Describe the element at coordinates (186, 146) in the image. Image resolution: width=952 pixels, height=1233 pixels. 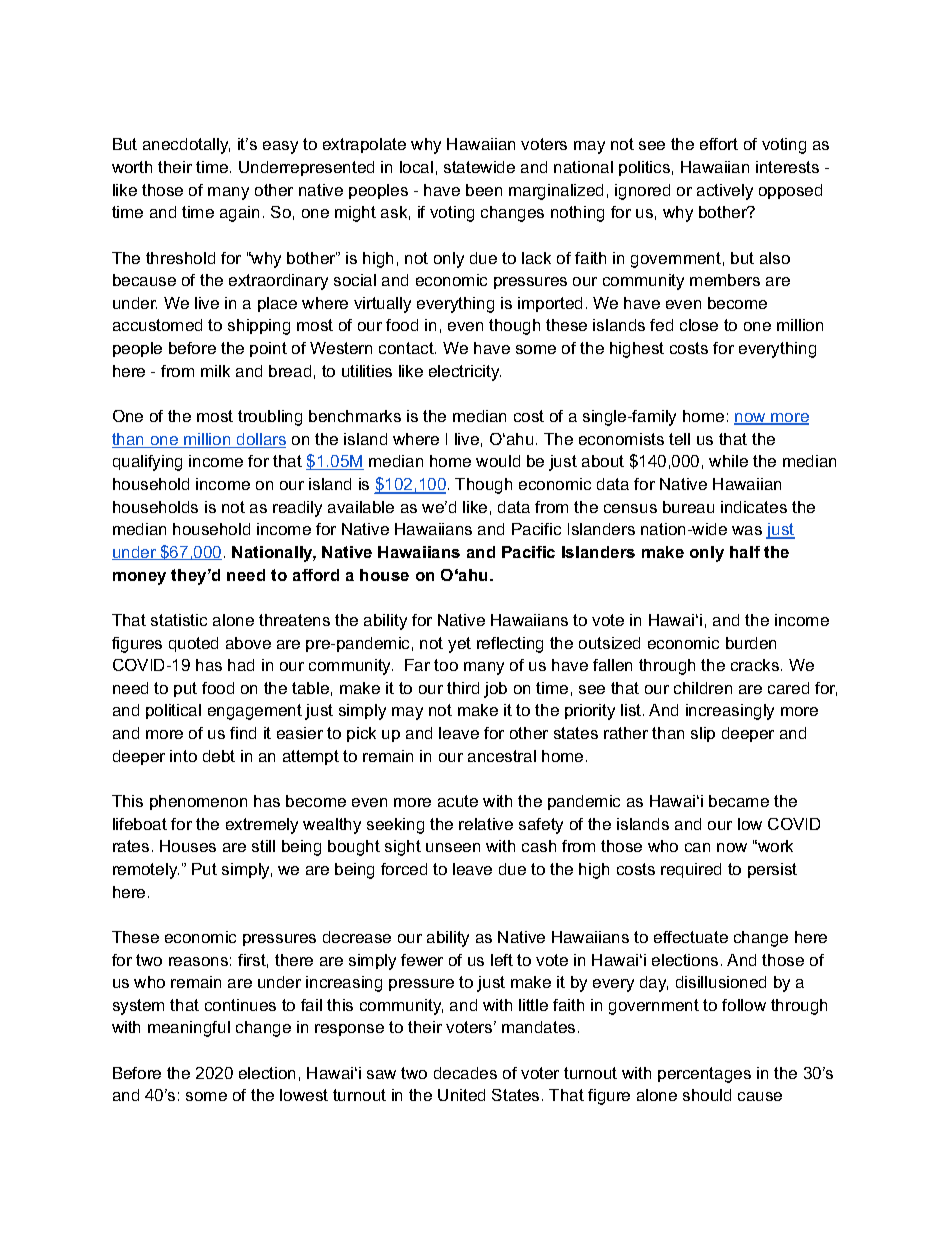
I see `anecdotally` at that location.
